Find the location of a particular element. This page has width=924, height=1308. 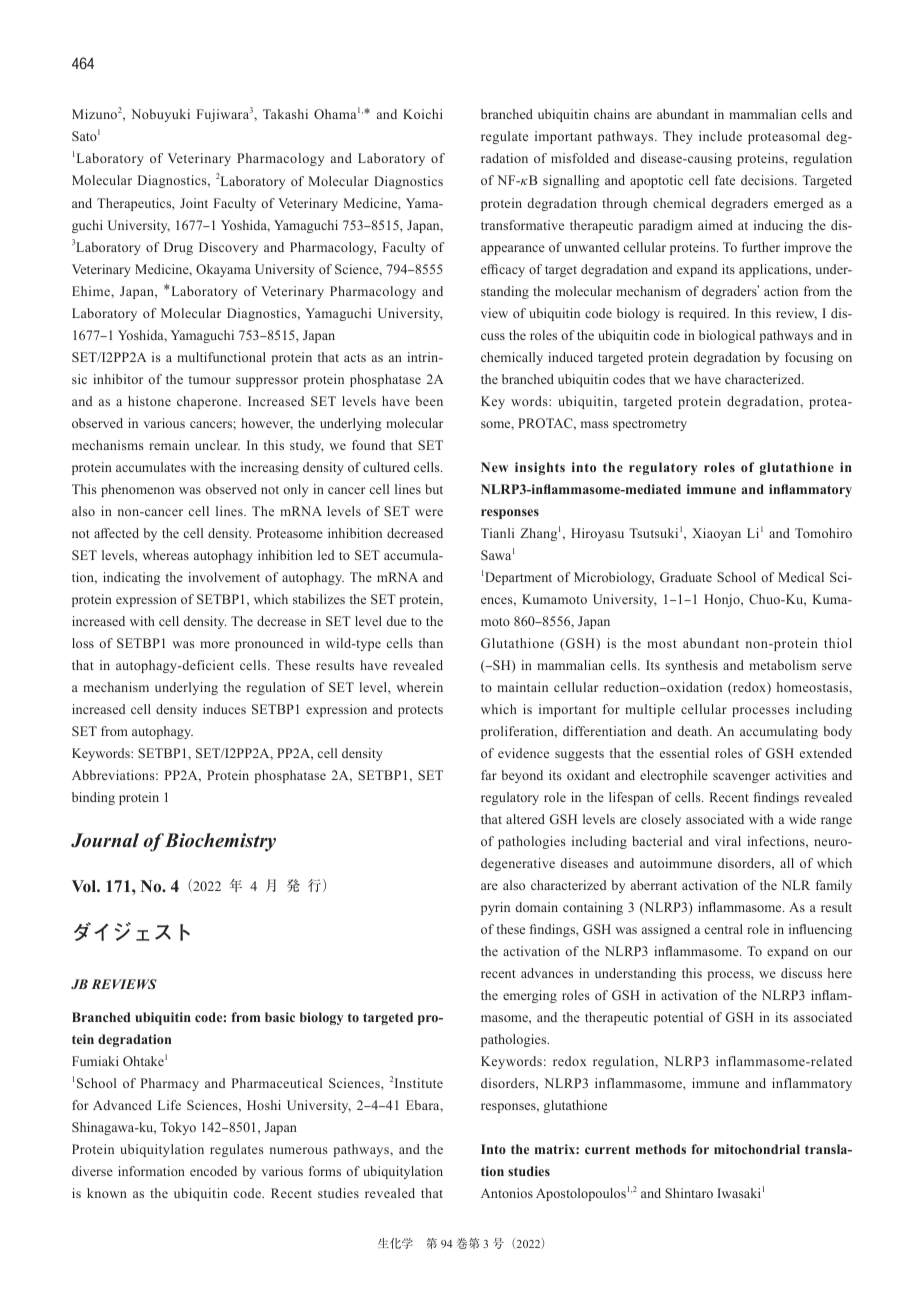

been is located at coordinates (429, 401).
